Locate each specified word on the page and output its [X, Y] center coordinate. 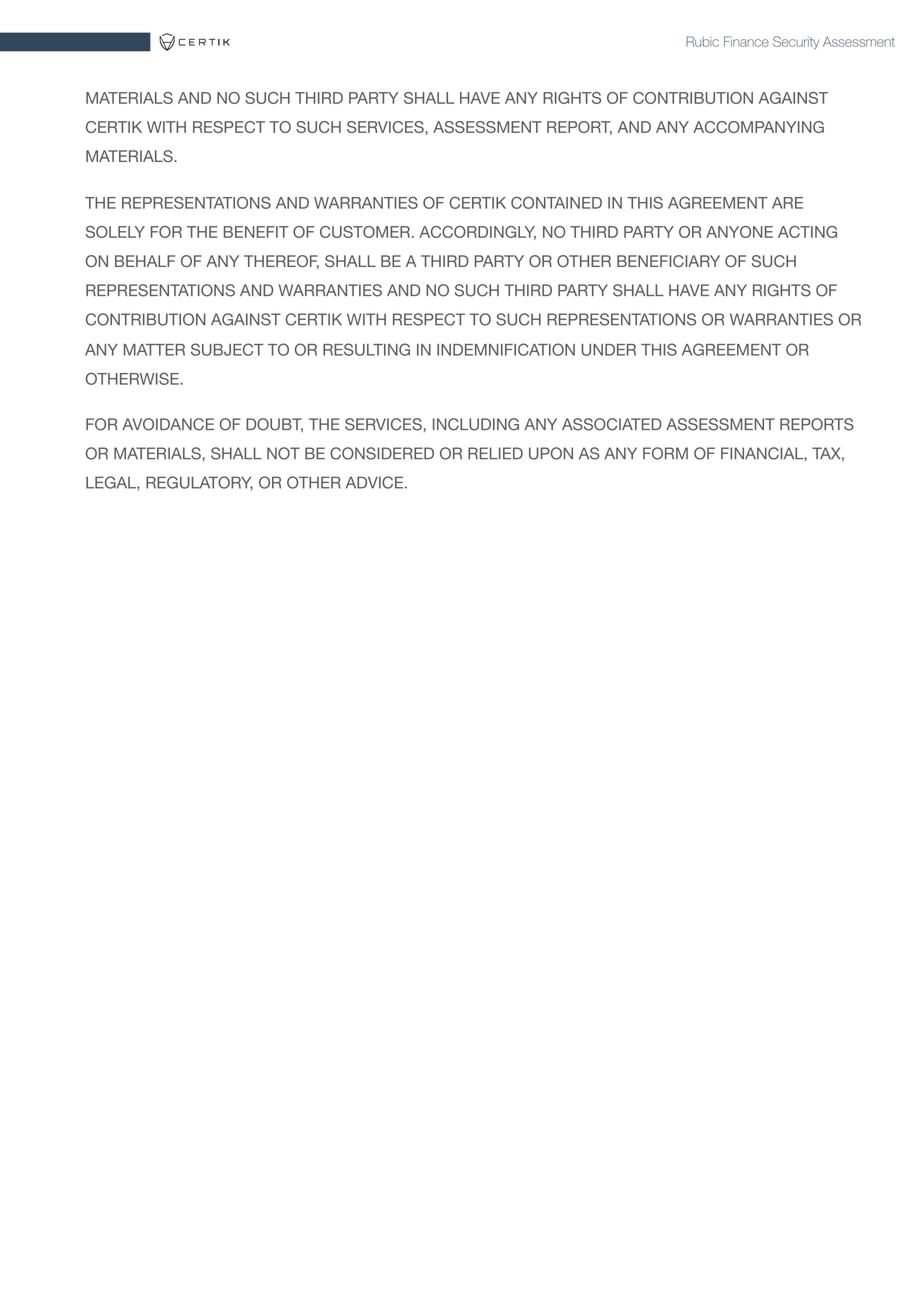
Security [796, 42]
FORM [665, 453]
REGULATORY [199, 483]
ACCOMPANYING [758, 127]
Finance [746, 41]
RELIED [495, 453]
